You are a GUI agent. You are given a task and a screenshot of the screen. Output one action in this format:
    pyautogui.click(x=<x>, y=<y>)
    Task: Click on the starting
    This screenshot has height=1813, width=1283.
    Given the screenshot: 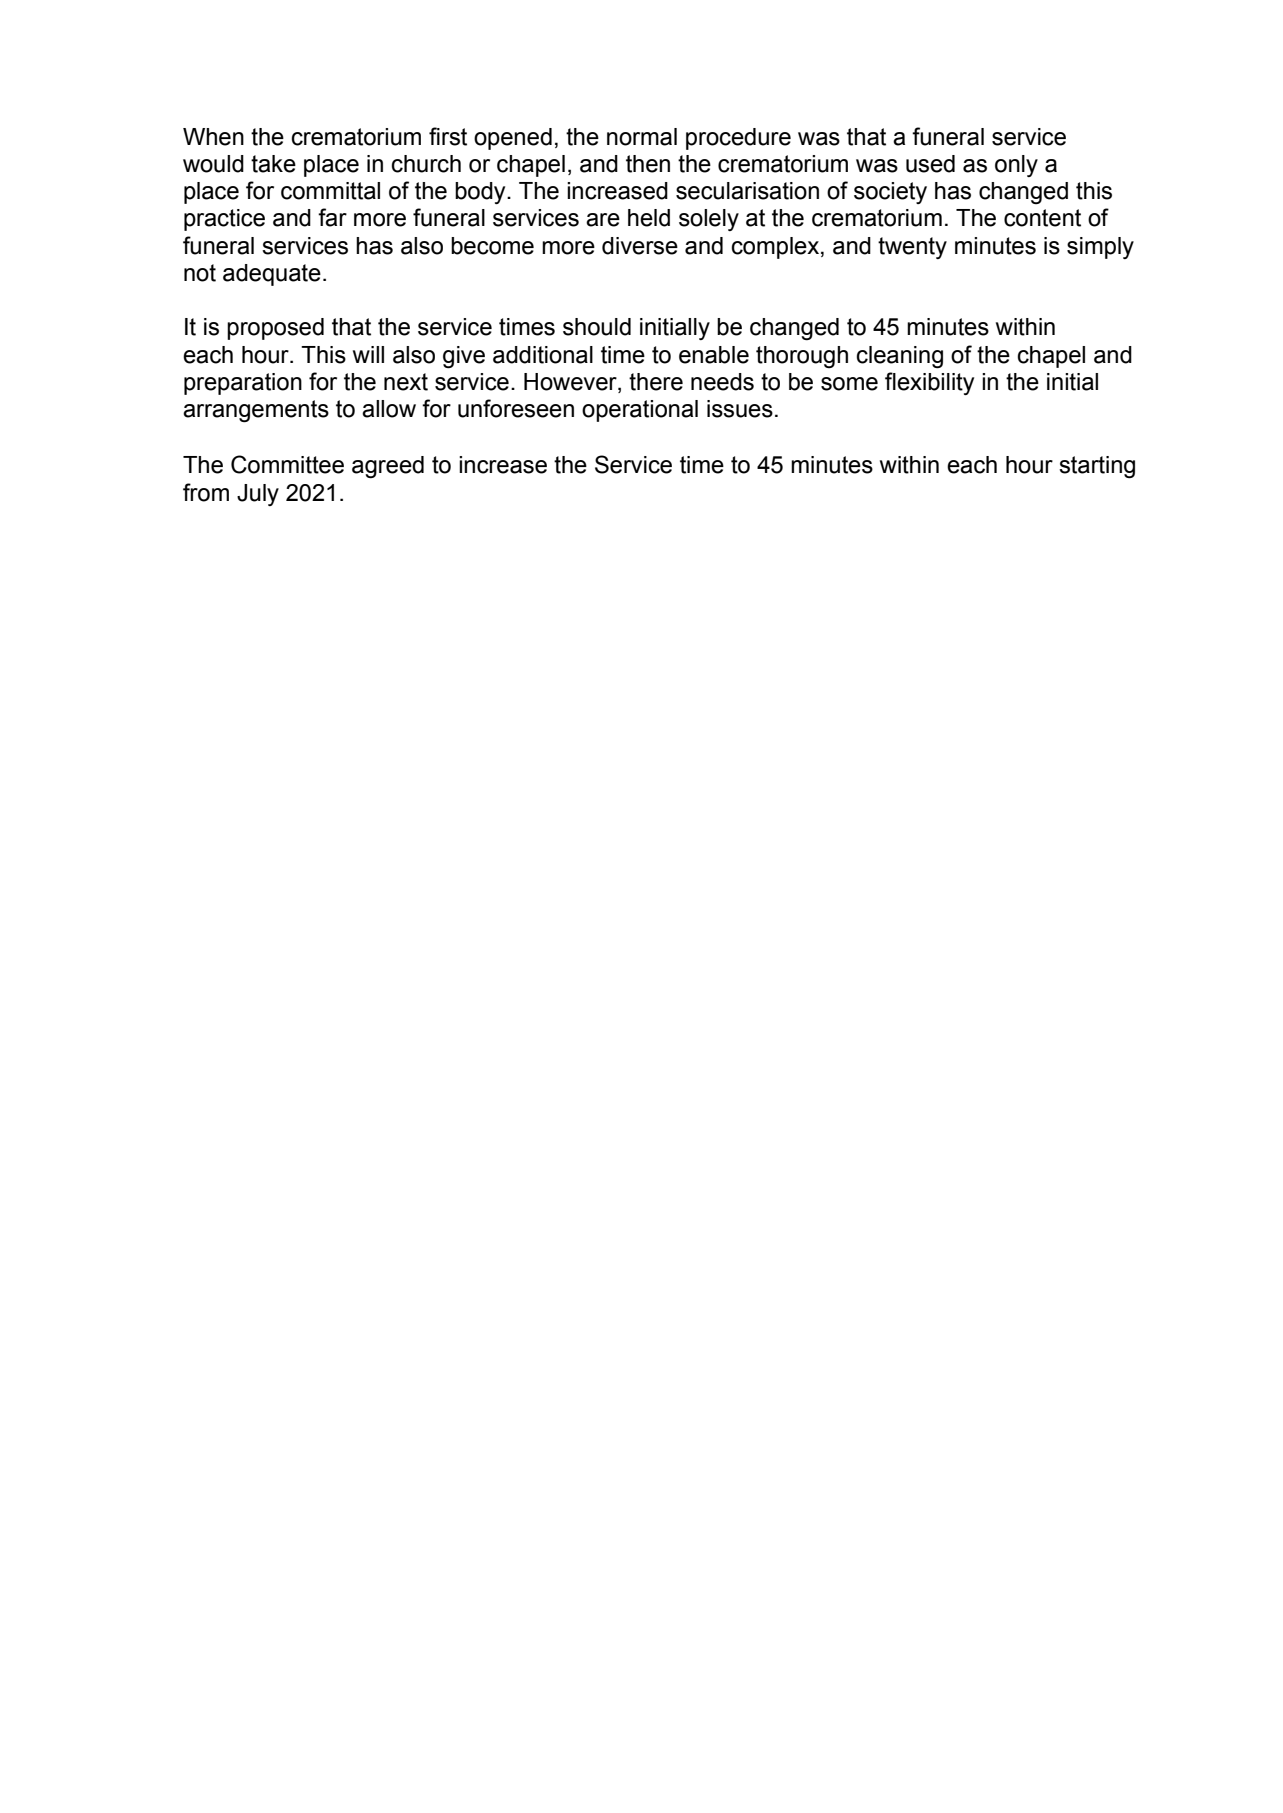 What is the action you would take?
    pyautogui.click(x=1097, y=467)
